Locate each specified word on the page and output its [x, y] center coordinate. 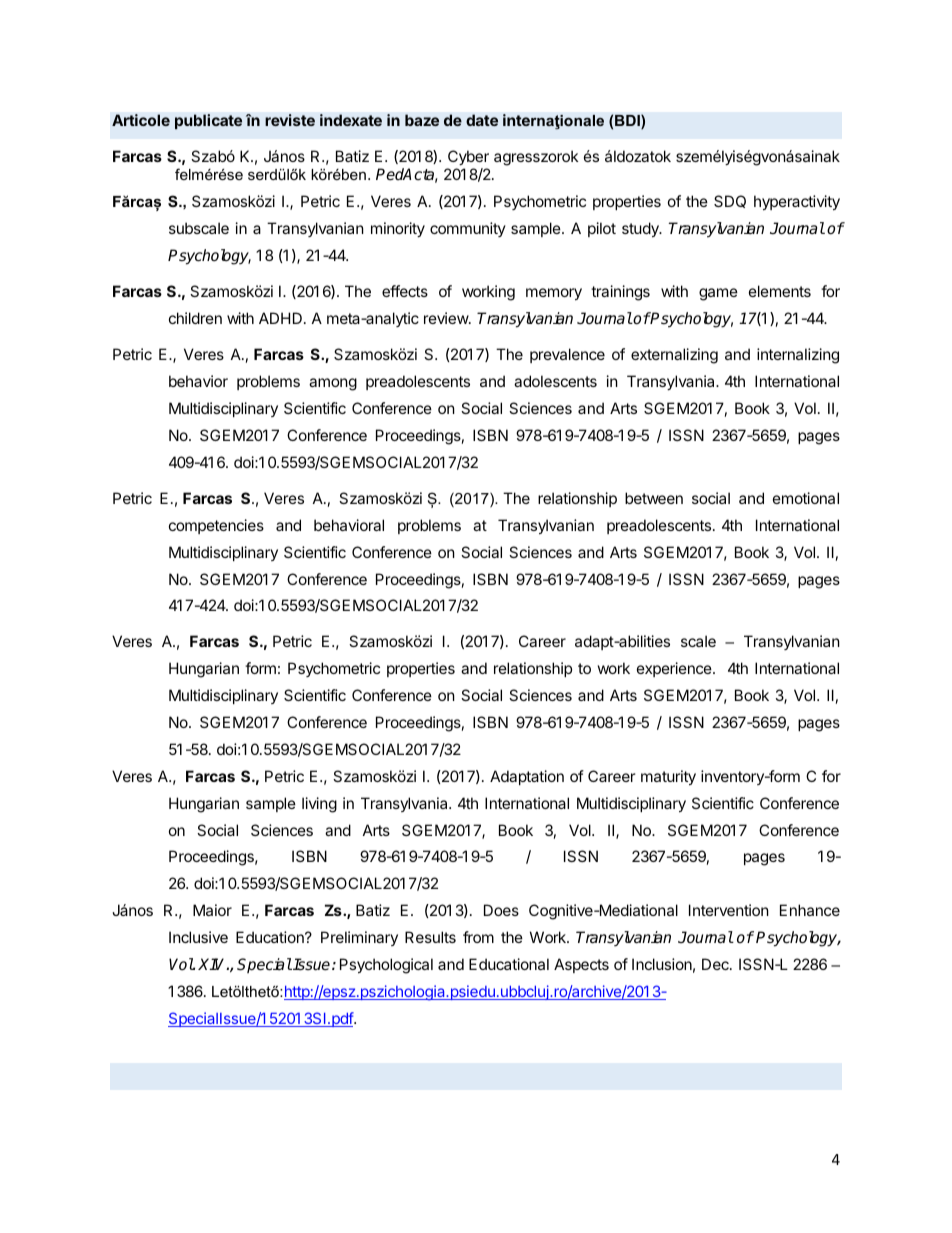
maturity [668, 777]
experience [675, 669]
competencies [216, 526]
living [319, 805]
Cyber [468, 157]
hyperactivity [797, 202]
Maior [212, 910]
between [654, 498]
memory [554, 294]
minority [398, 229]
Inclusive [198, 937]
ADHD [280, 318]
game [718, 294]
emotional [806, 498]
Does [501, 910]
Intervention [729, 910]
